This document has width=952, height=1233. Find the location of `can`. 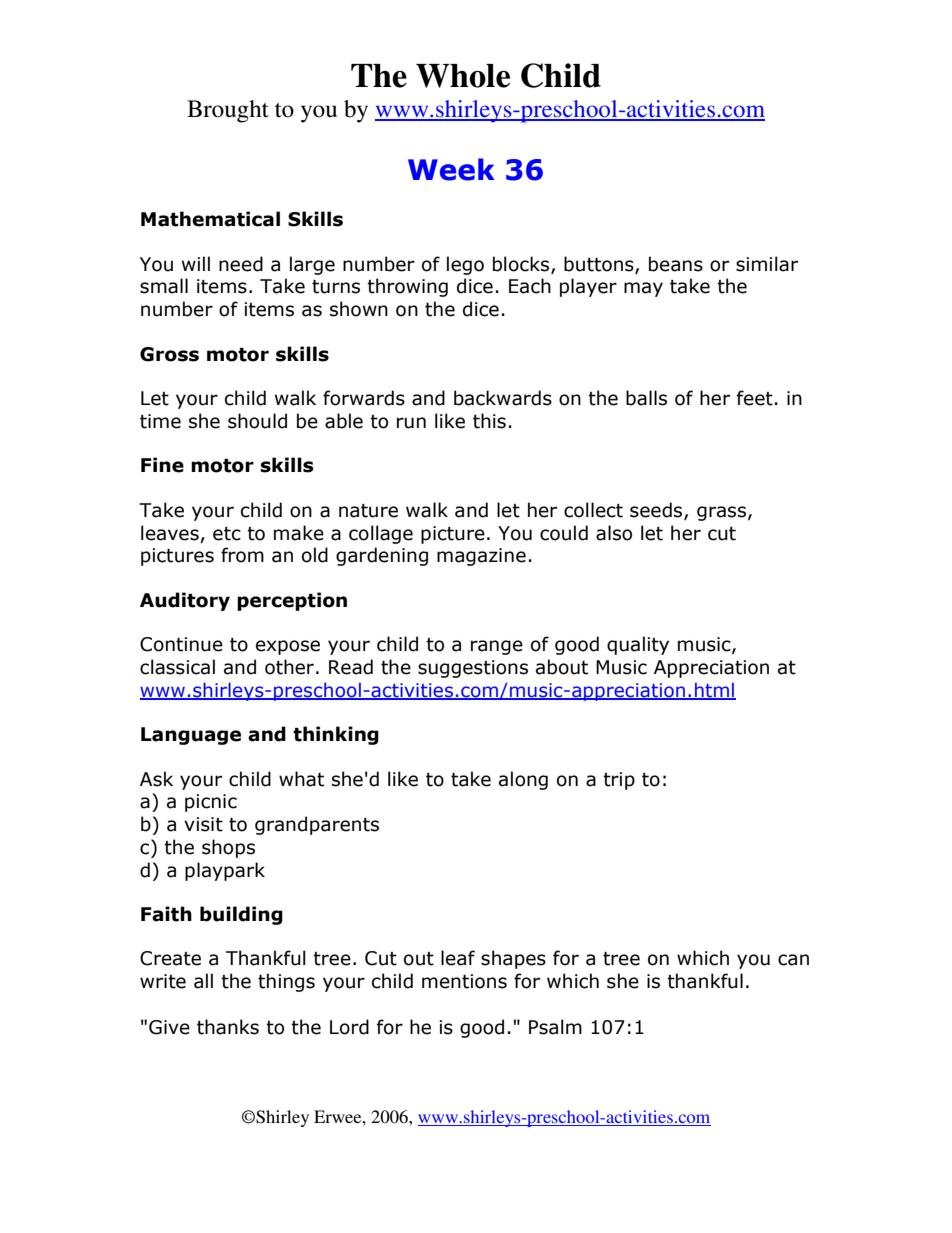

can is located at coordinates (793, 960).
